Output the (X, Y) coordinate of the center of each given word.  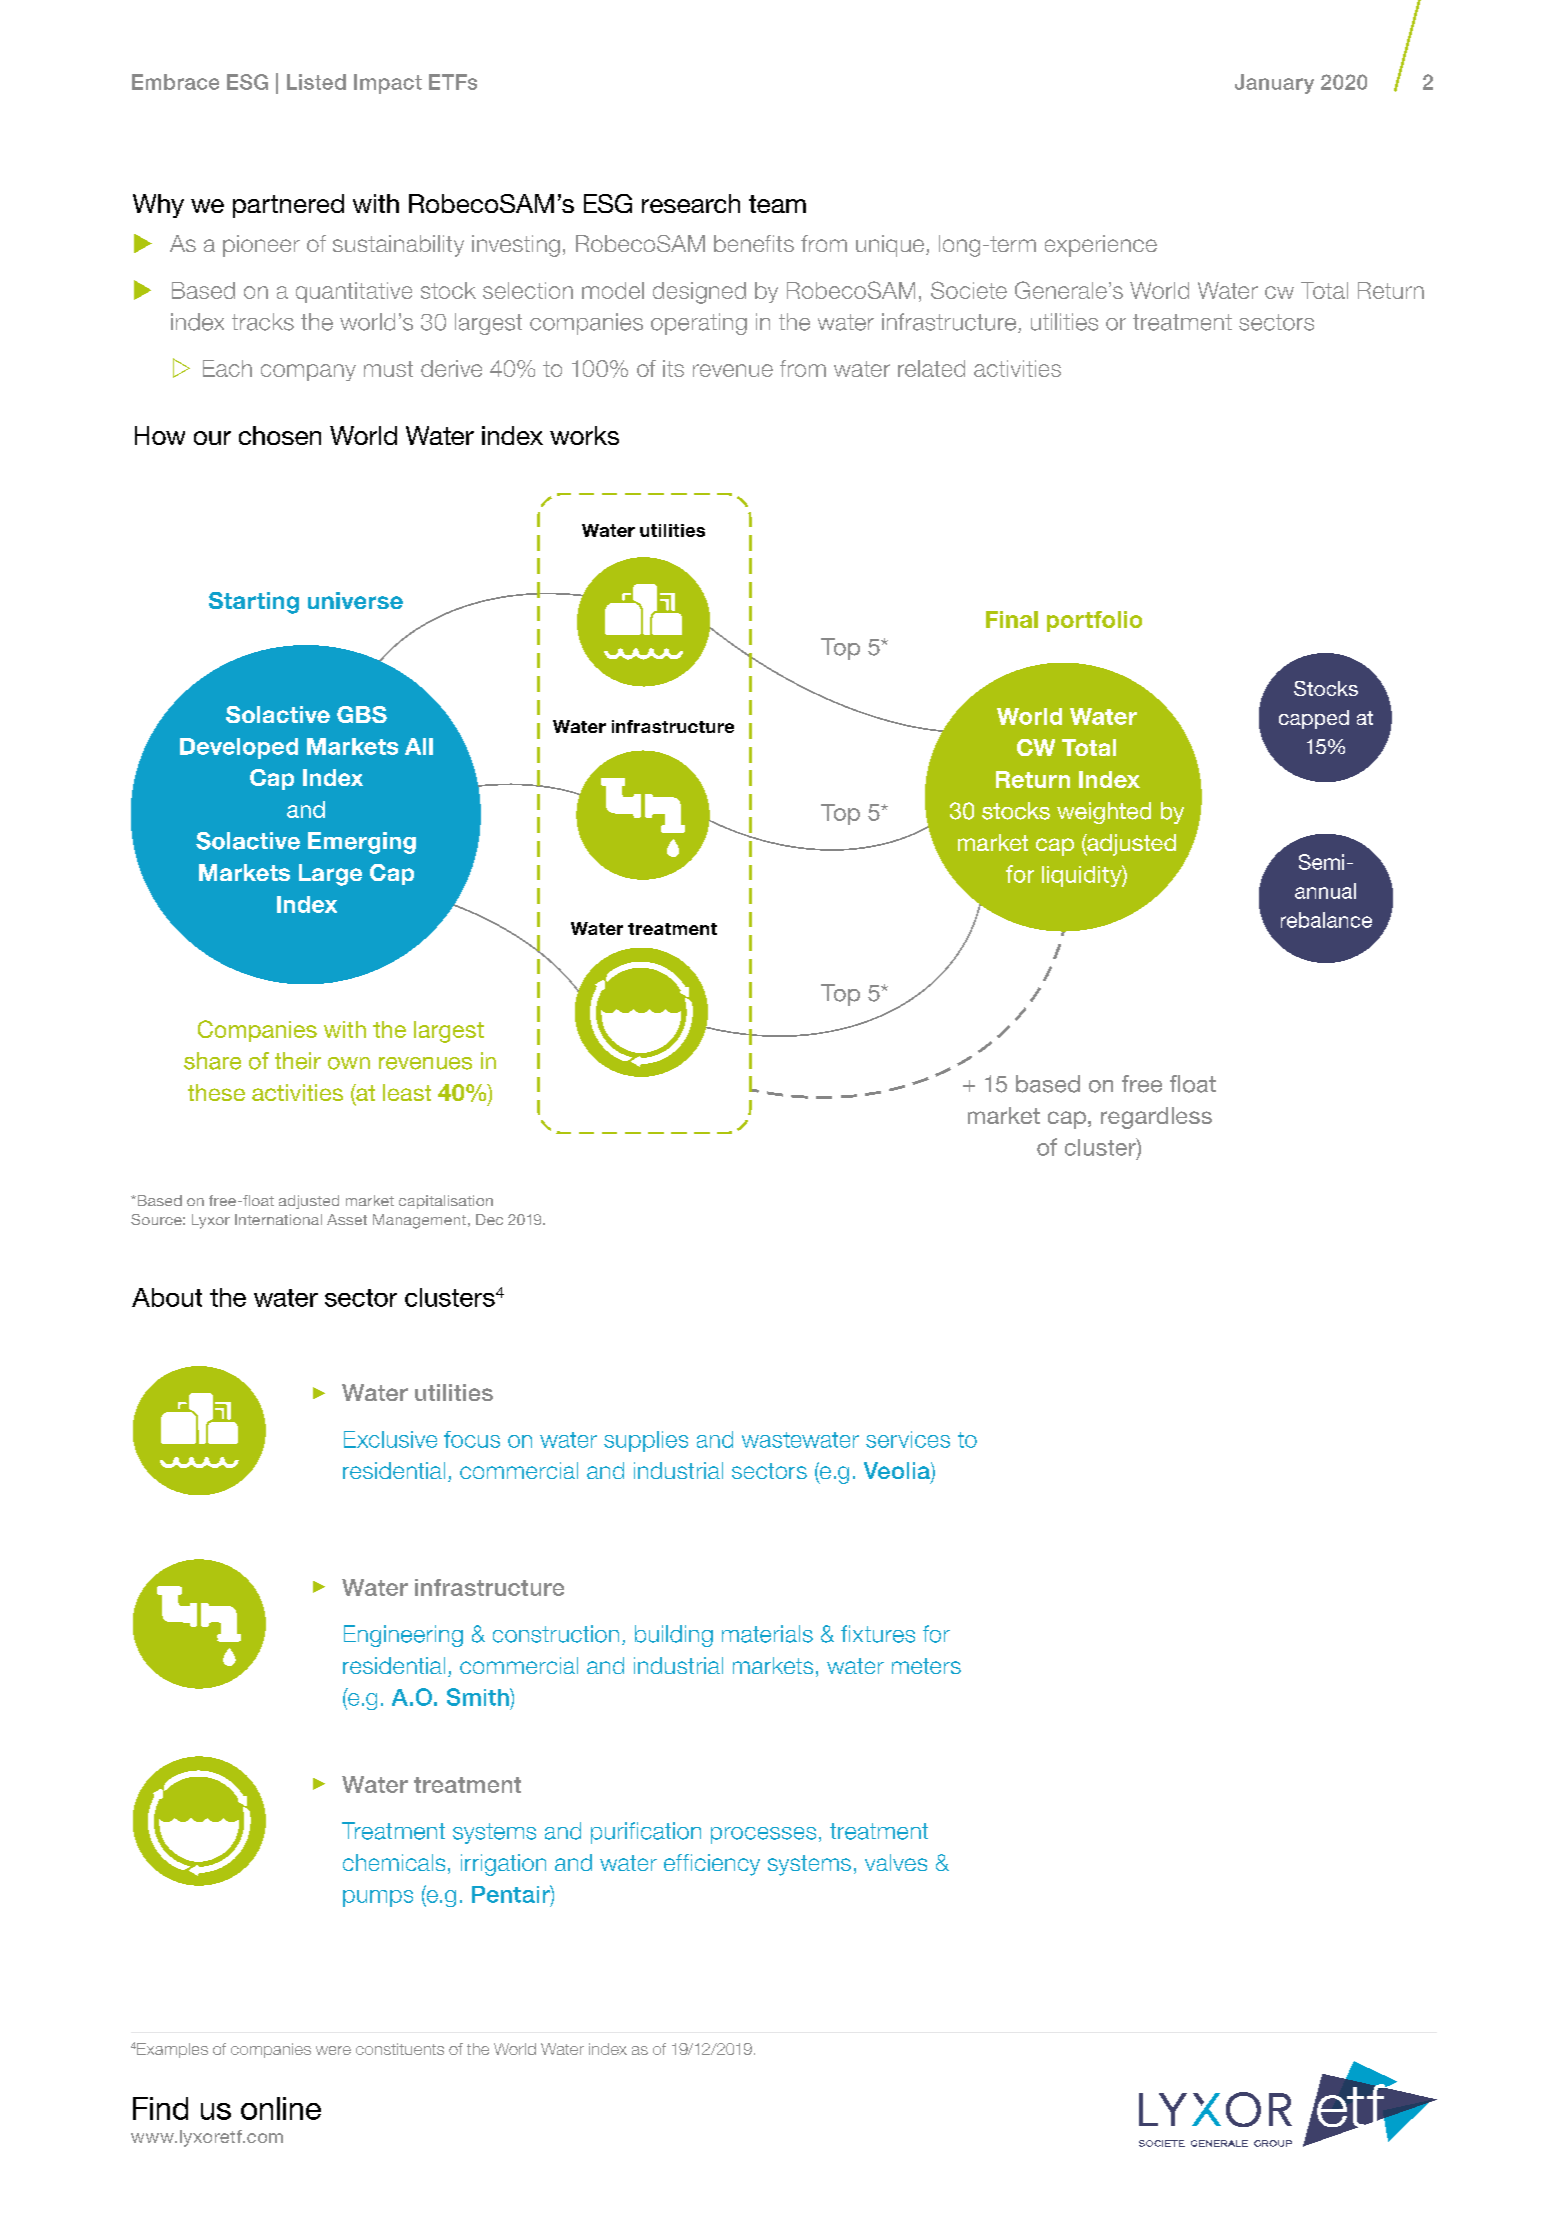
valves (896, 1862)
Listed (316, 82)
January (1274, 84)
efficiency (712, 1865)
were (333, 2050)
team (777, 204)
